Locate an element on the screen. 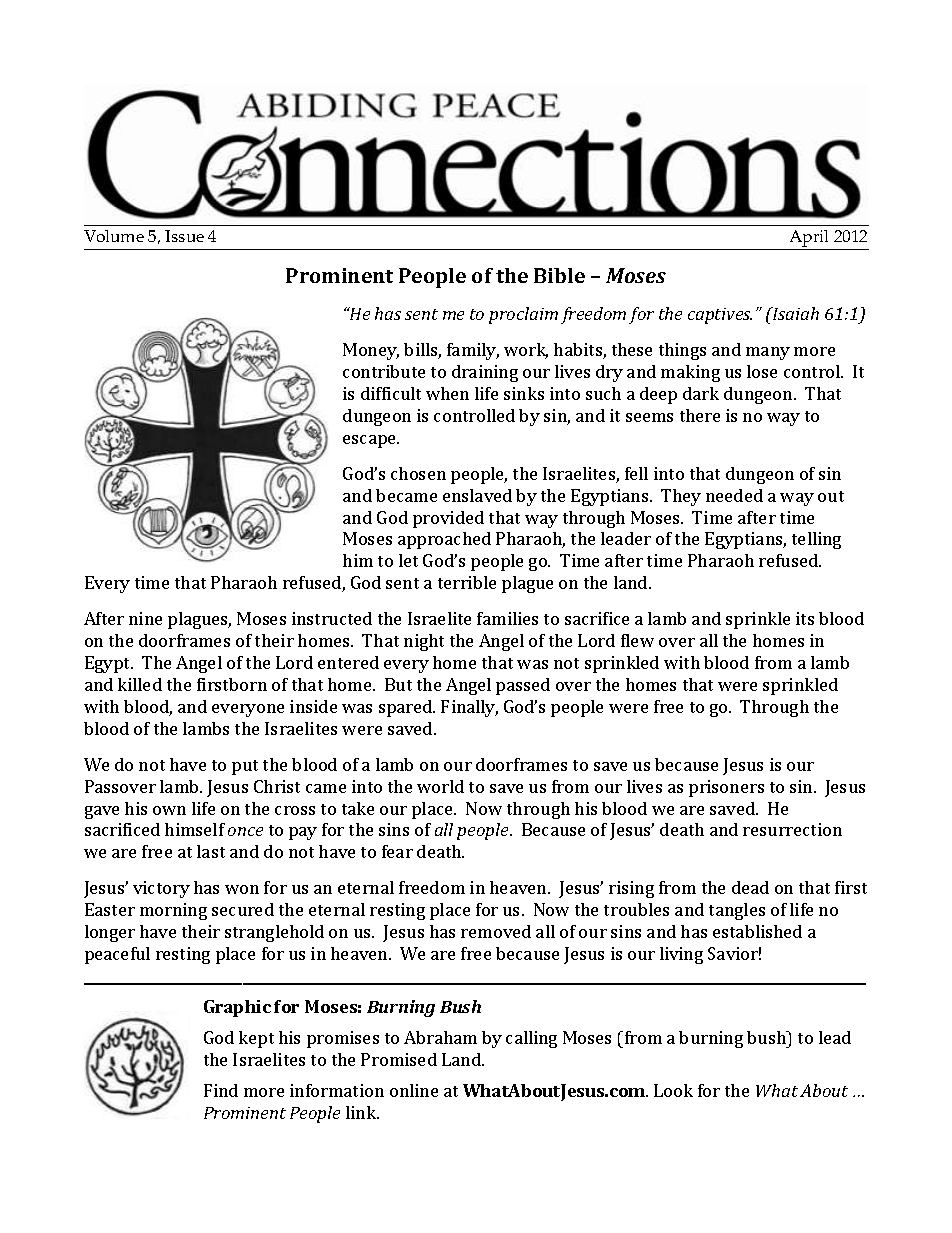  terrible is located at coordinates (467, 582).
